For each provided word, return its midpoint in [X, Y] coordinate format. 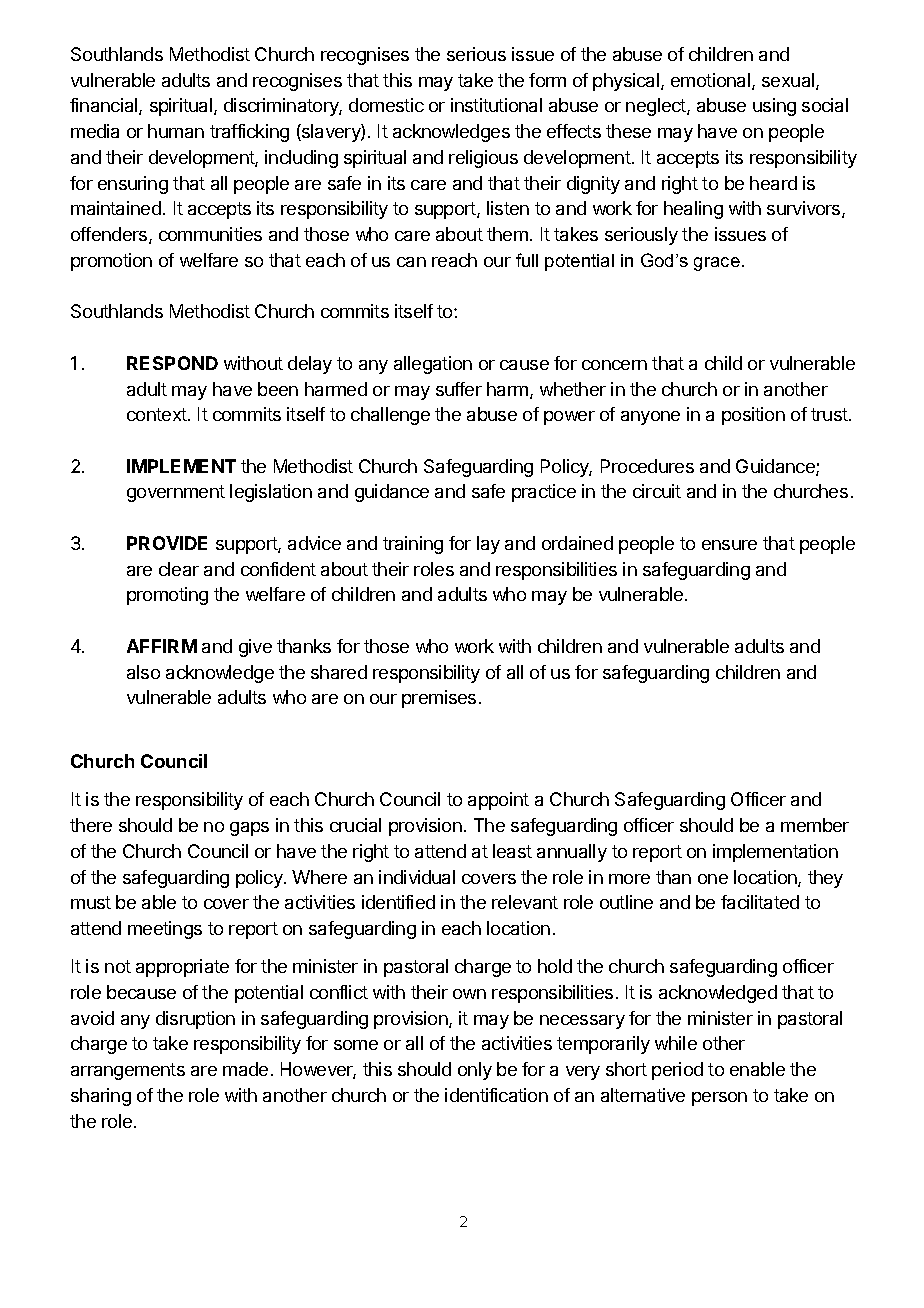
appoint [498, 801]
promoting [167, 596]
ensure [729, 545]
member [815, 825]
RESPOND [172, 363]
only [475, 1071]
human [176, 131]
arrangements [128, 1071]
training [413, 545]
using [774, 107]
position [753, 416]
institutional [496, 105]
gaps [249, 829]
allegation [433, 365]
